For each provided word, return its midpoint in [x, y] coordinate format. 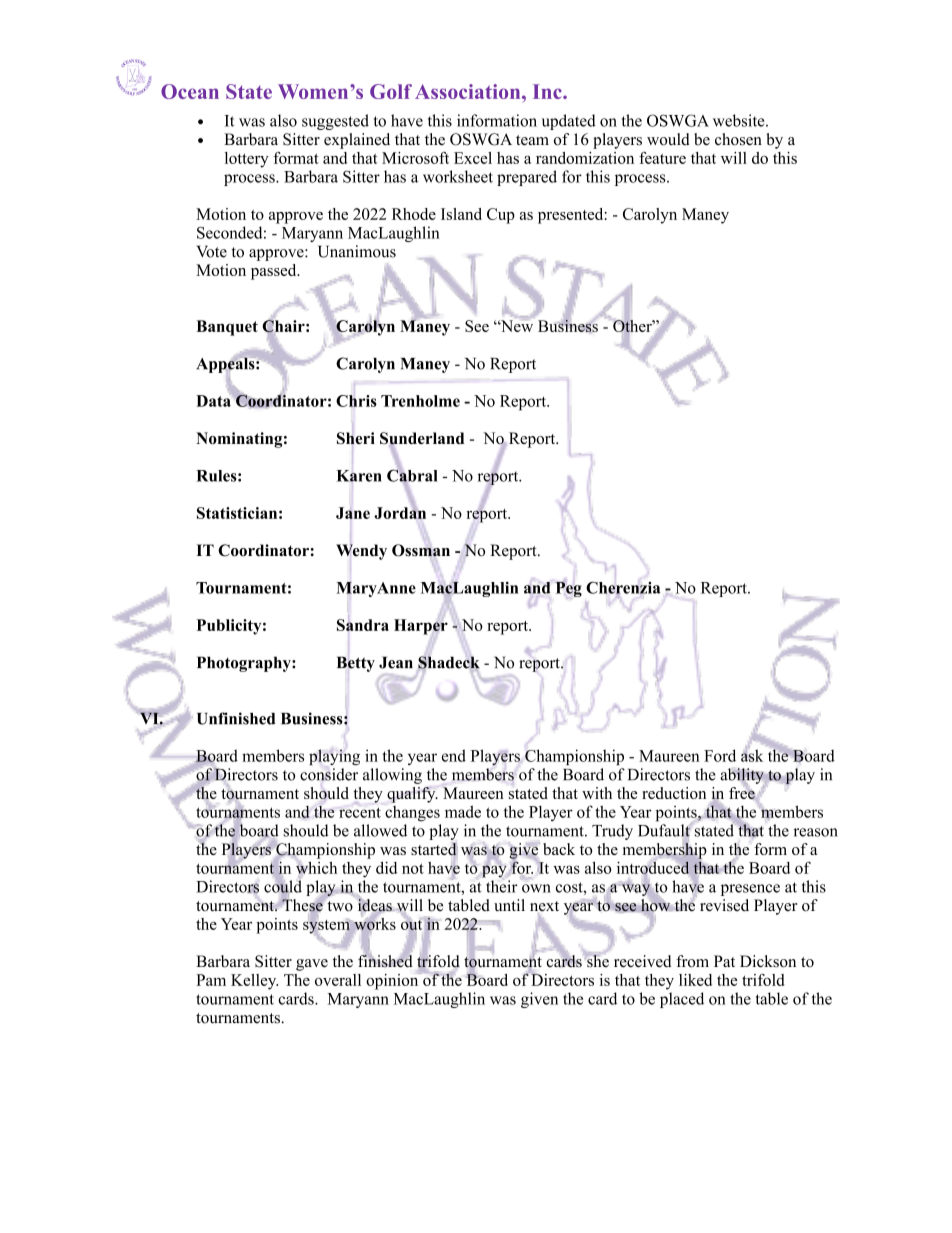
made [463, 811]
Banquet [227, 328]
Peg [568, 588]
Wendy [361, 552]
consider [329, 774]
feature [662, 158]
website [740, 120]
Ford [720, 755]
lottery [247, 160]
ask [752, 754]
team [532, 140]
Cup [501, 216]
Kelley [254, 982]
